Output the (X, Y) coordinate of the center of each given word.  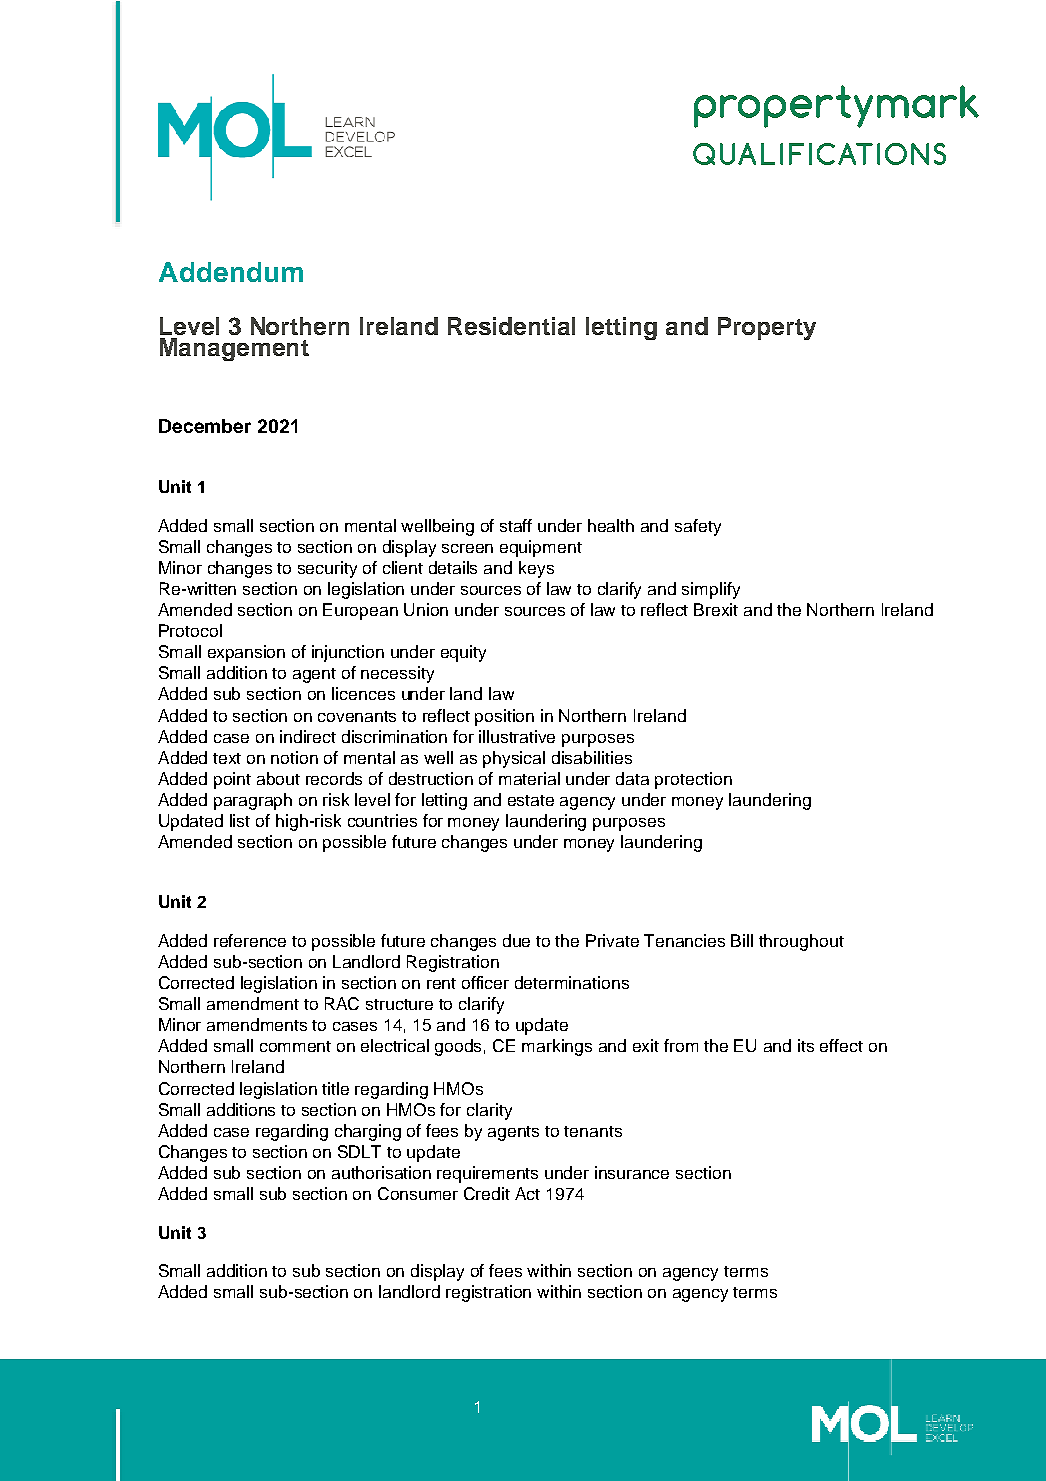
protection (693, 780)
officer (485, 982)
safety (698, 527)
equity (463, 653)
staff (516, 525)
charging (368, 1132)
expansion (246, 653)
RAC (342, 1003)
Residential (511, 326)
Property (767, 328)
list (240, 820)
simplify (711, 590)
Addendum (231, 272)
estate (531, 800)
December (205, 426)
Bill (742, 940)
